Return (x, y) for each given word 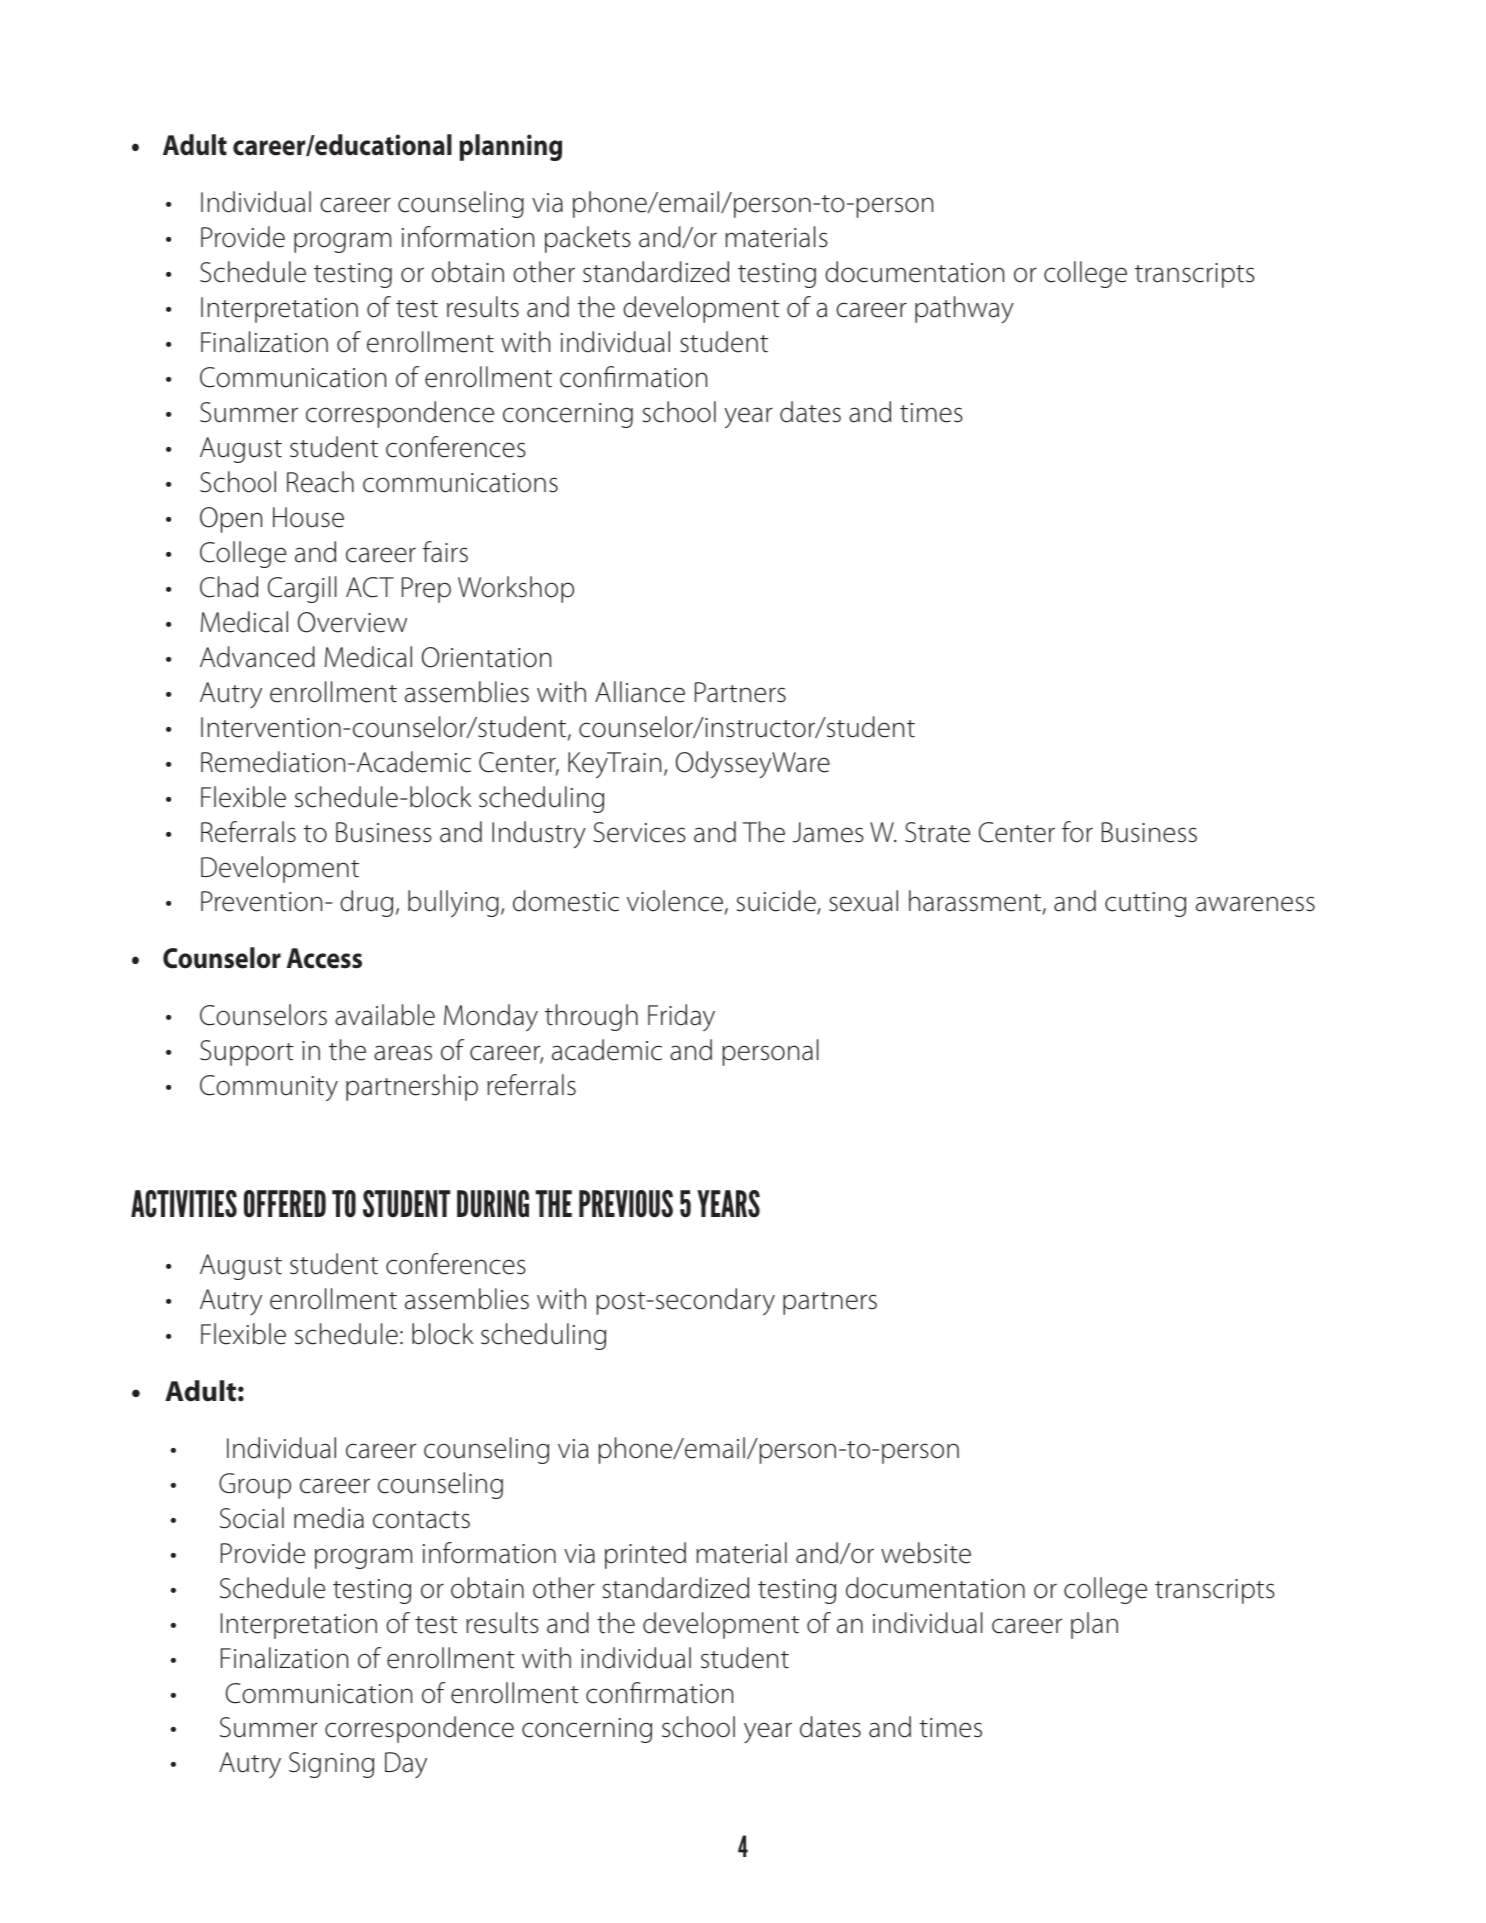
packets (588, 239)
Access (324, 958)
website (926, 1553)
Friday (681, 1017)
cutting (1145, 904)
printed (645, 1555)
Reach (320, 482)
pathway (964, 310)
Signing (331, 1765)
